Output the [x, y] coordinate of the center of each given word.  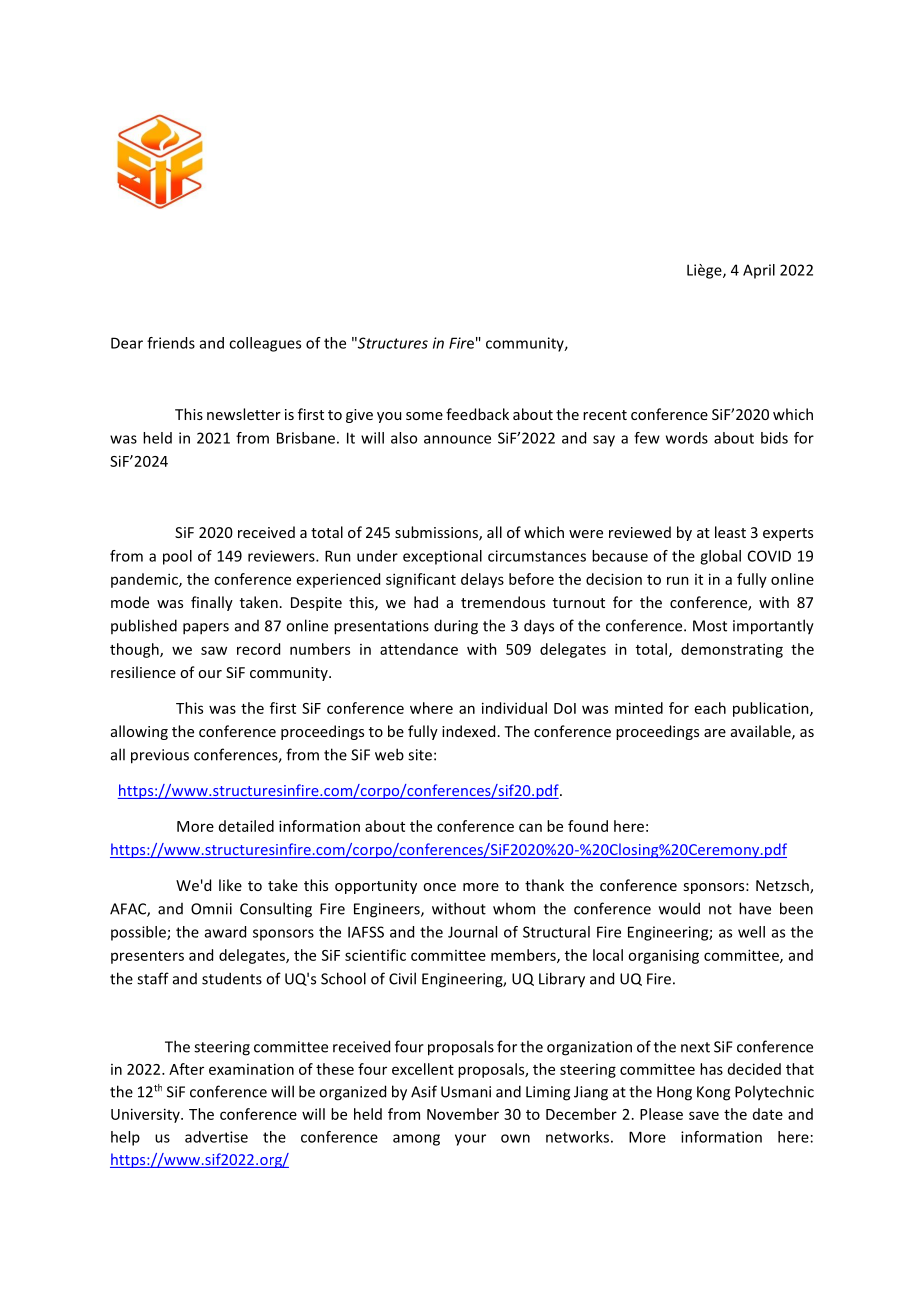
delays [482, 580]
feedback [477, 414]
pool [177, 557]
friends [171, 343]
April [759, 271]
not [720, 909]
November [463, 1114]
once [439, 887]
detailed [246, 826]
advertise [216, 1137]
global [720, 557]
